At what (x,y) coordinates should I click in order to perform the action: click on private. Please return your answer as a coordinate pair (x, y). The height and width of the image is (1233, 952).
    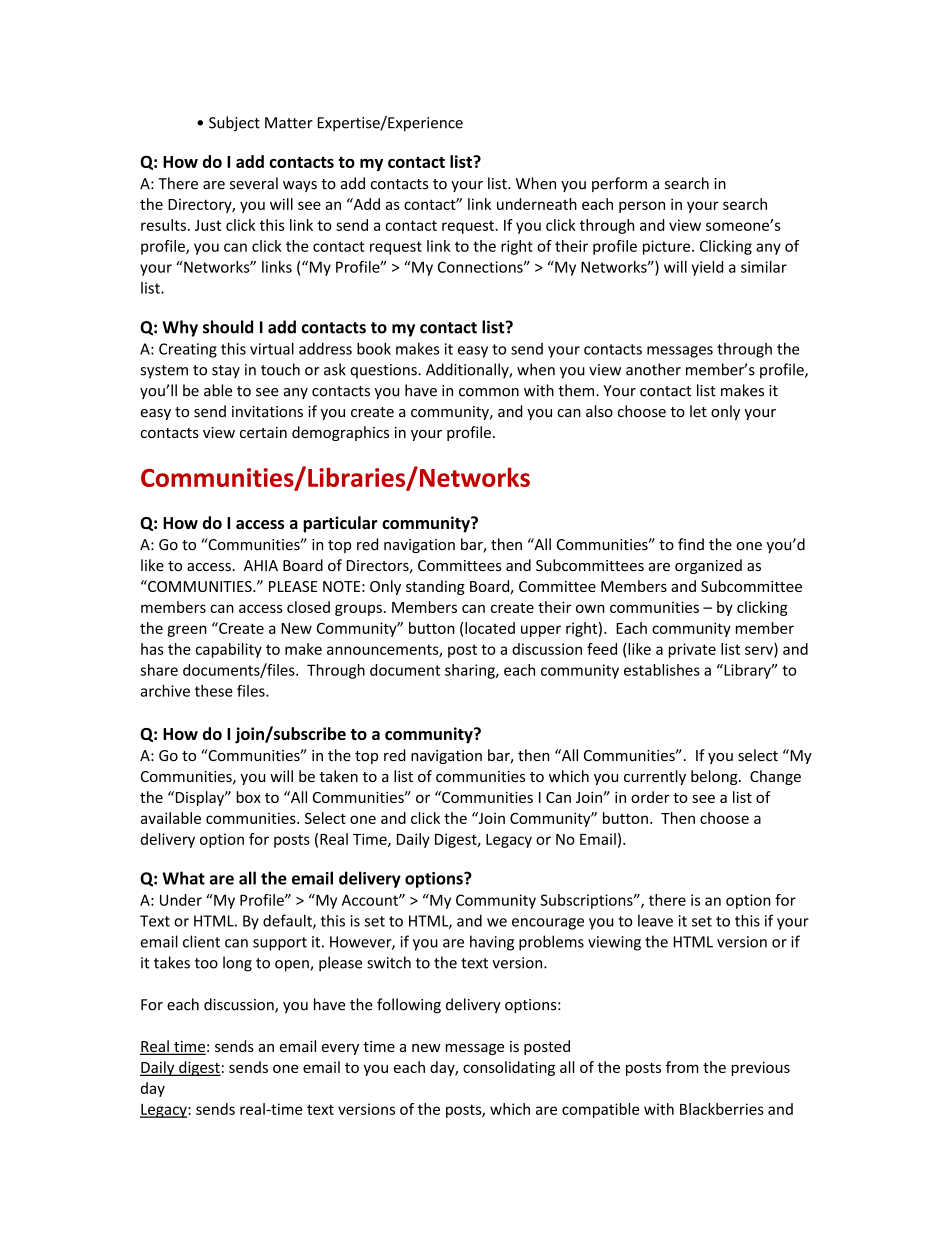
    Looking at the image, I should click on (692, 650).
